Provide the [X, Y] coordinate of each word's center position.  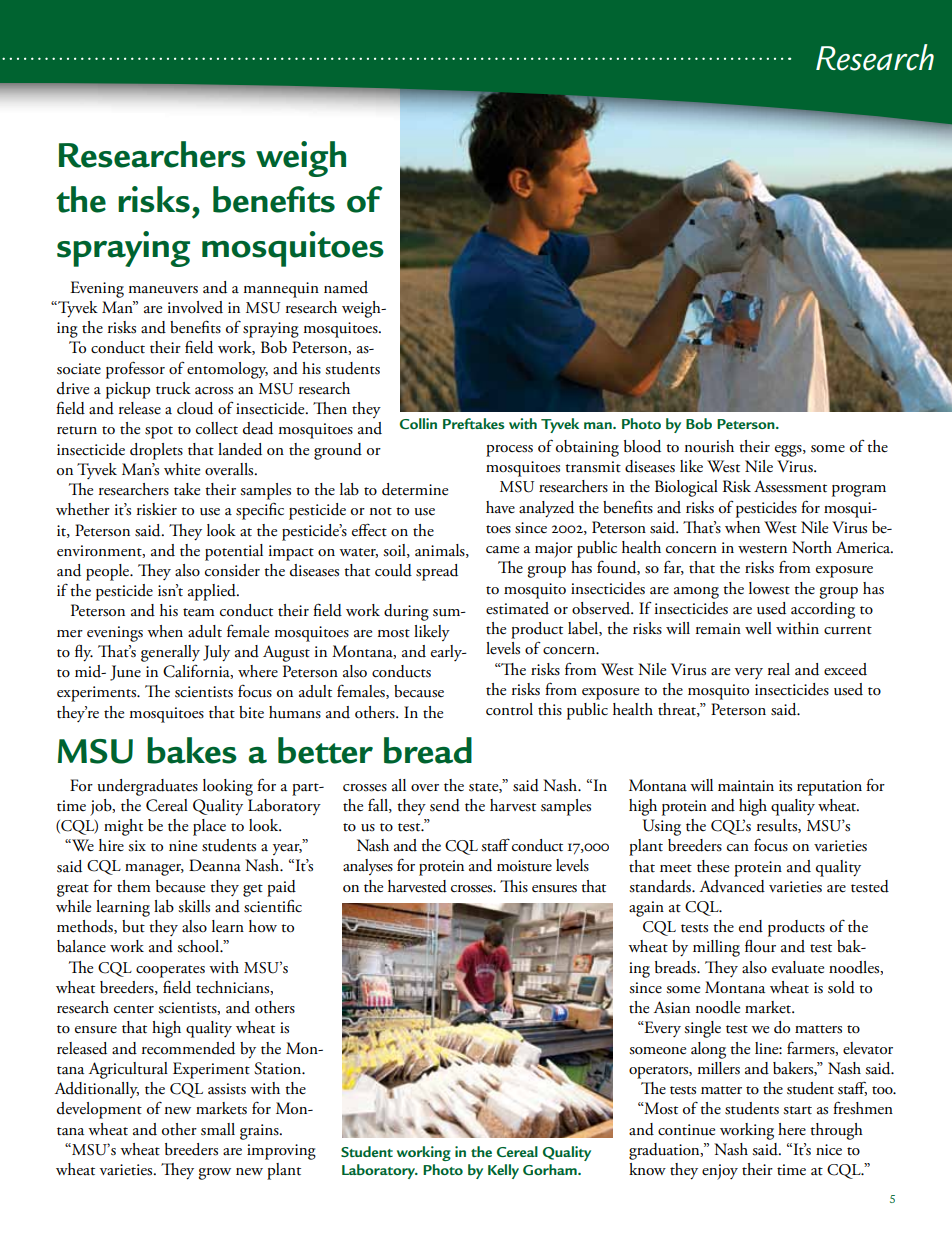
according [823, 610]
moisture [524, 866]
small [218, 1129]
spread [437, 572]
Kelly [503, 1171]
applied [213, 592]
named [346, 287]
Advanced [732, 886]
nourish [709, 446]
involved [195, 307]
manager [154, 870]
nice [829, 1150]
